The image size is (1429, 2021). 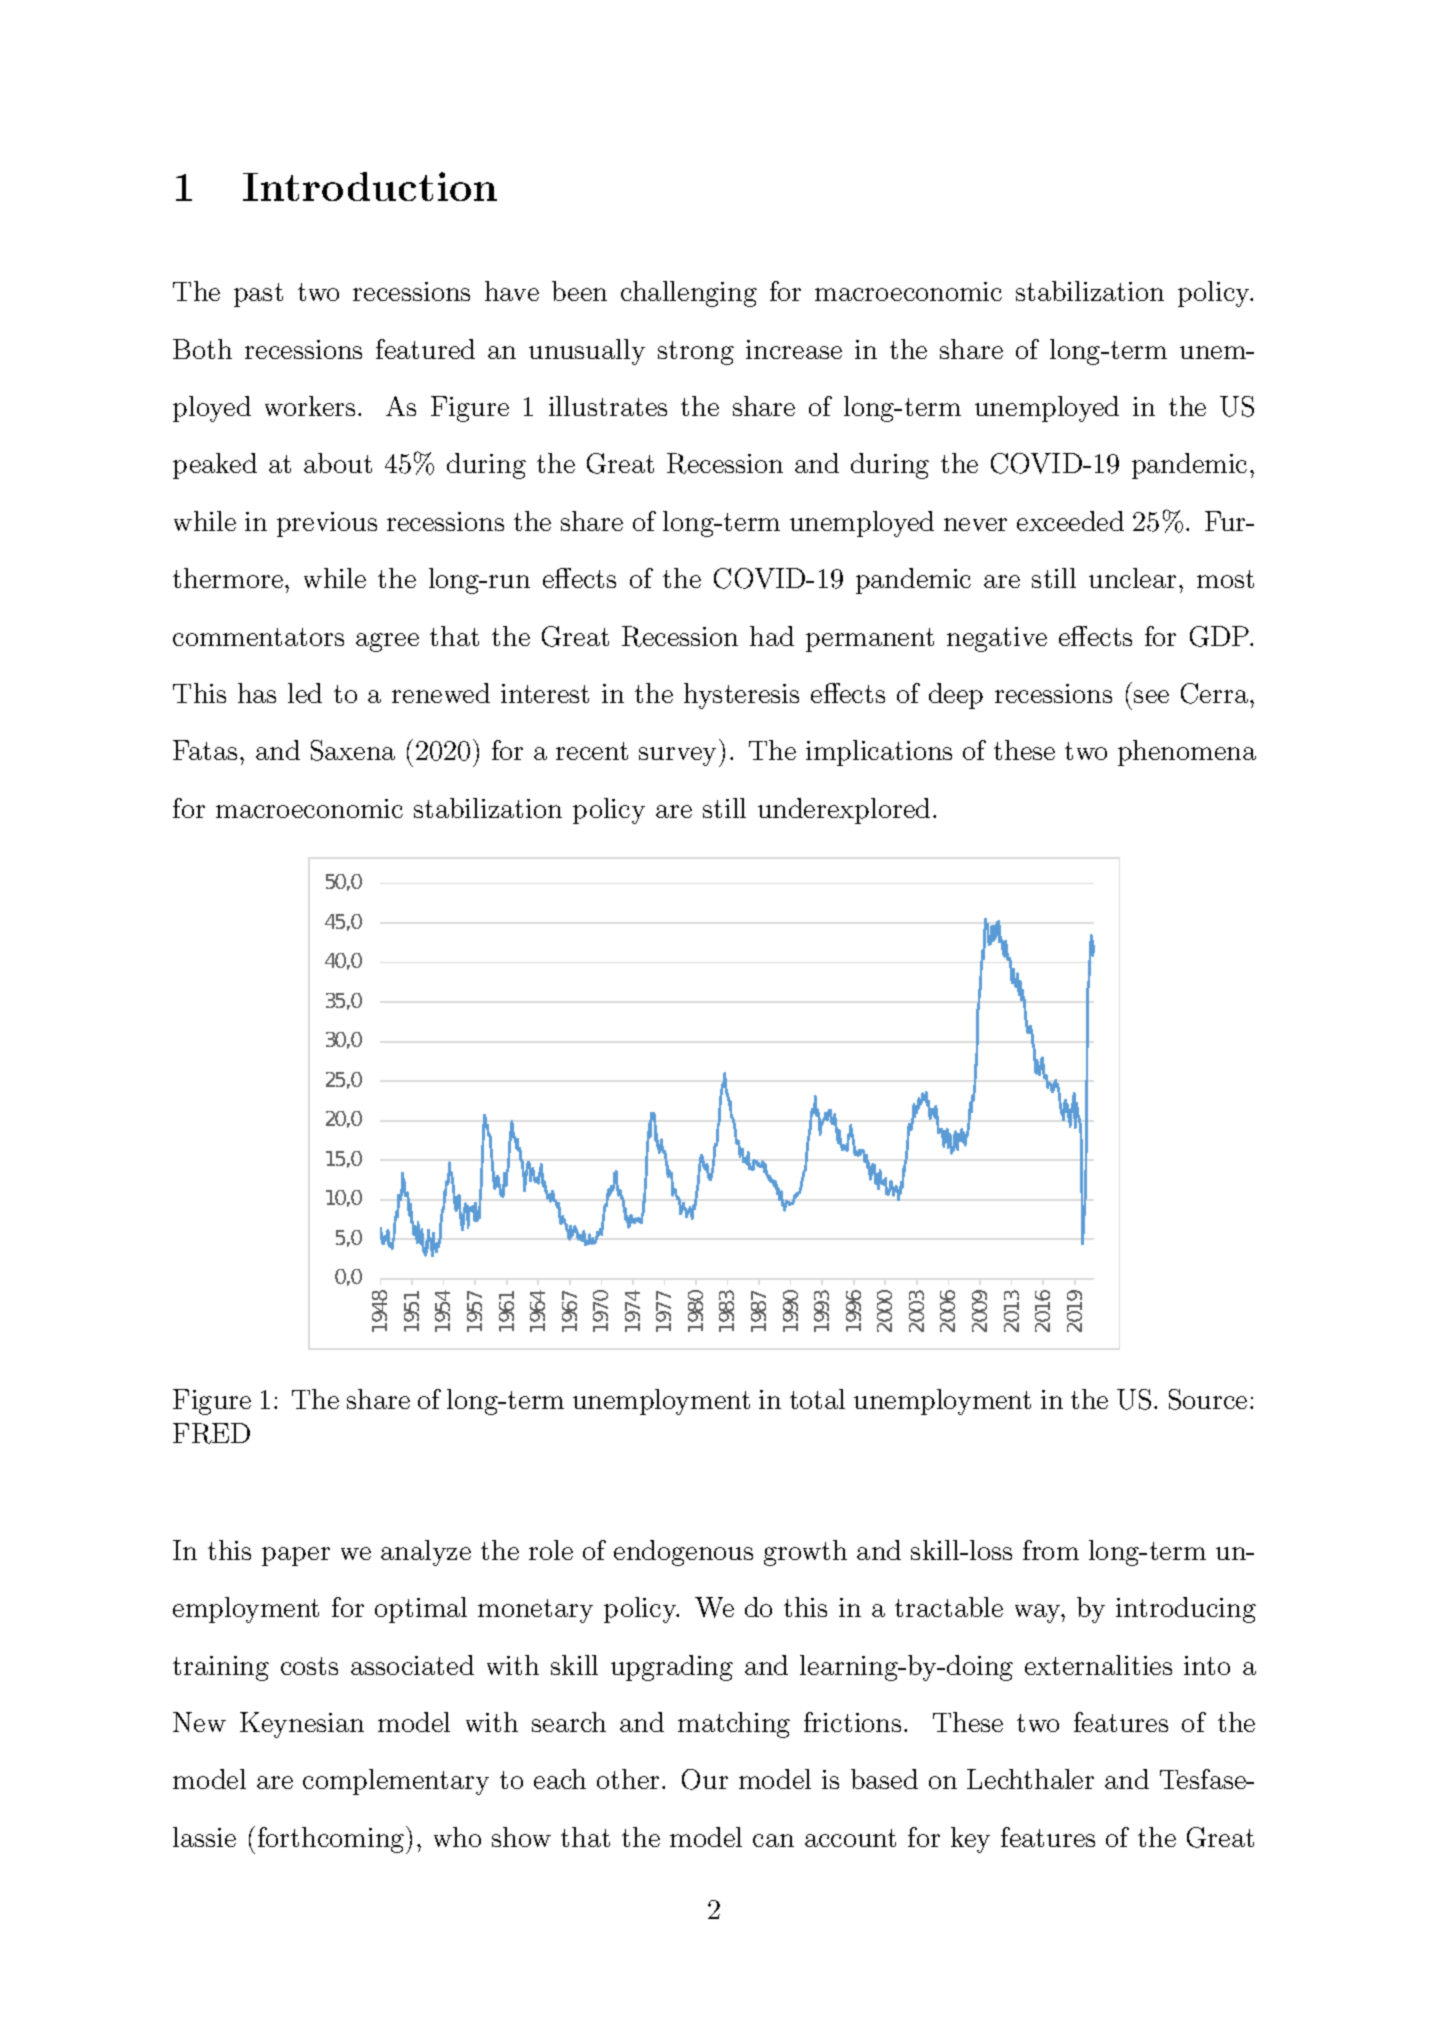 What do you see at coordinates (353, 750) in the screenshot?
I see `Saxena` at bounding box center [353, 750].
